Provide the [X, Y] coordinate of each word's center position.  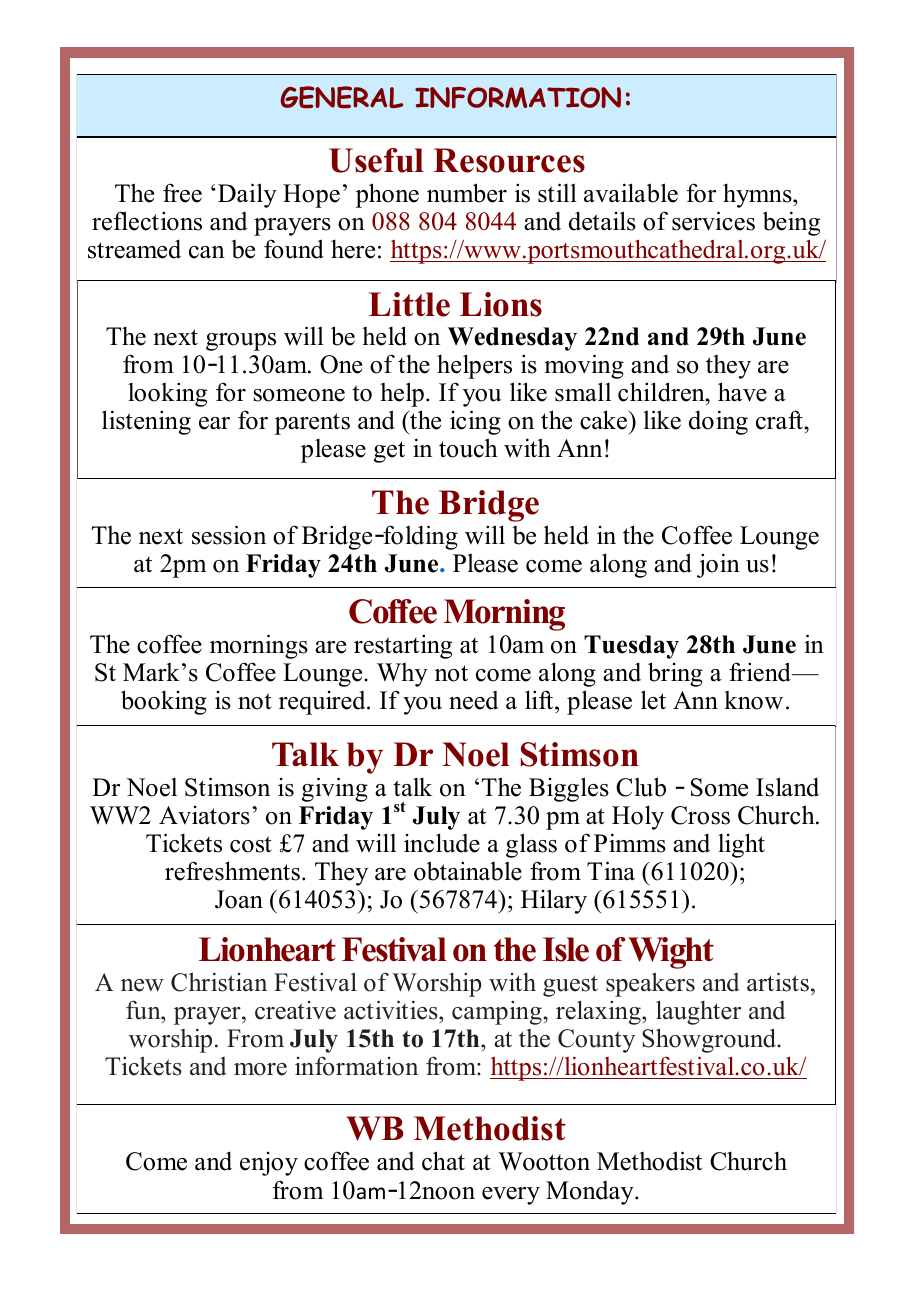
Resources [509, 160]
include [442, 843]
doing [718, 422]
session [229, 535]
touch [468, 448]
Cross [700, 815]
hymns [758, 195]
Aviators [204, 815]
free [182, 193]
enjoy [269, 1164]
